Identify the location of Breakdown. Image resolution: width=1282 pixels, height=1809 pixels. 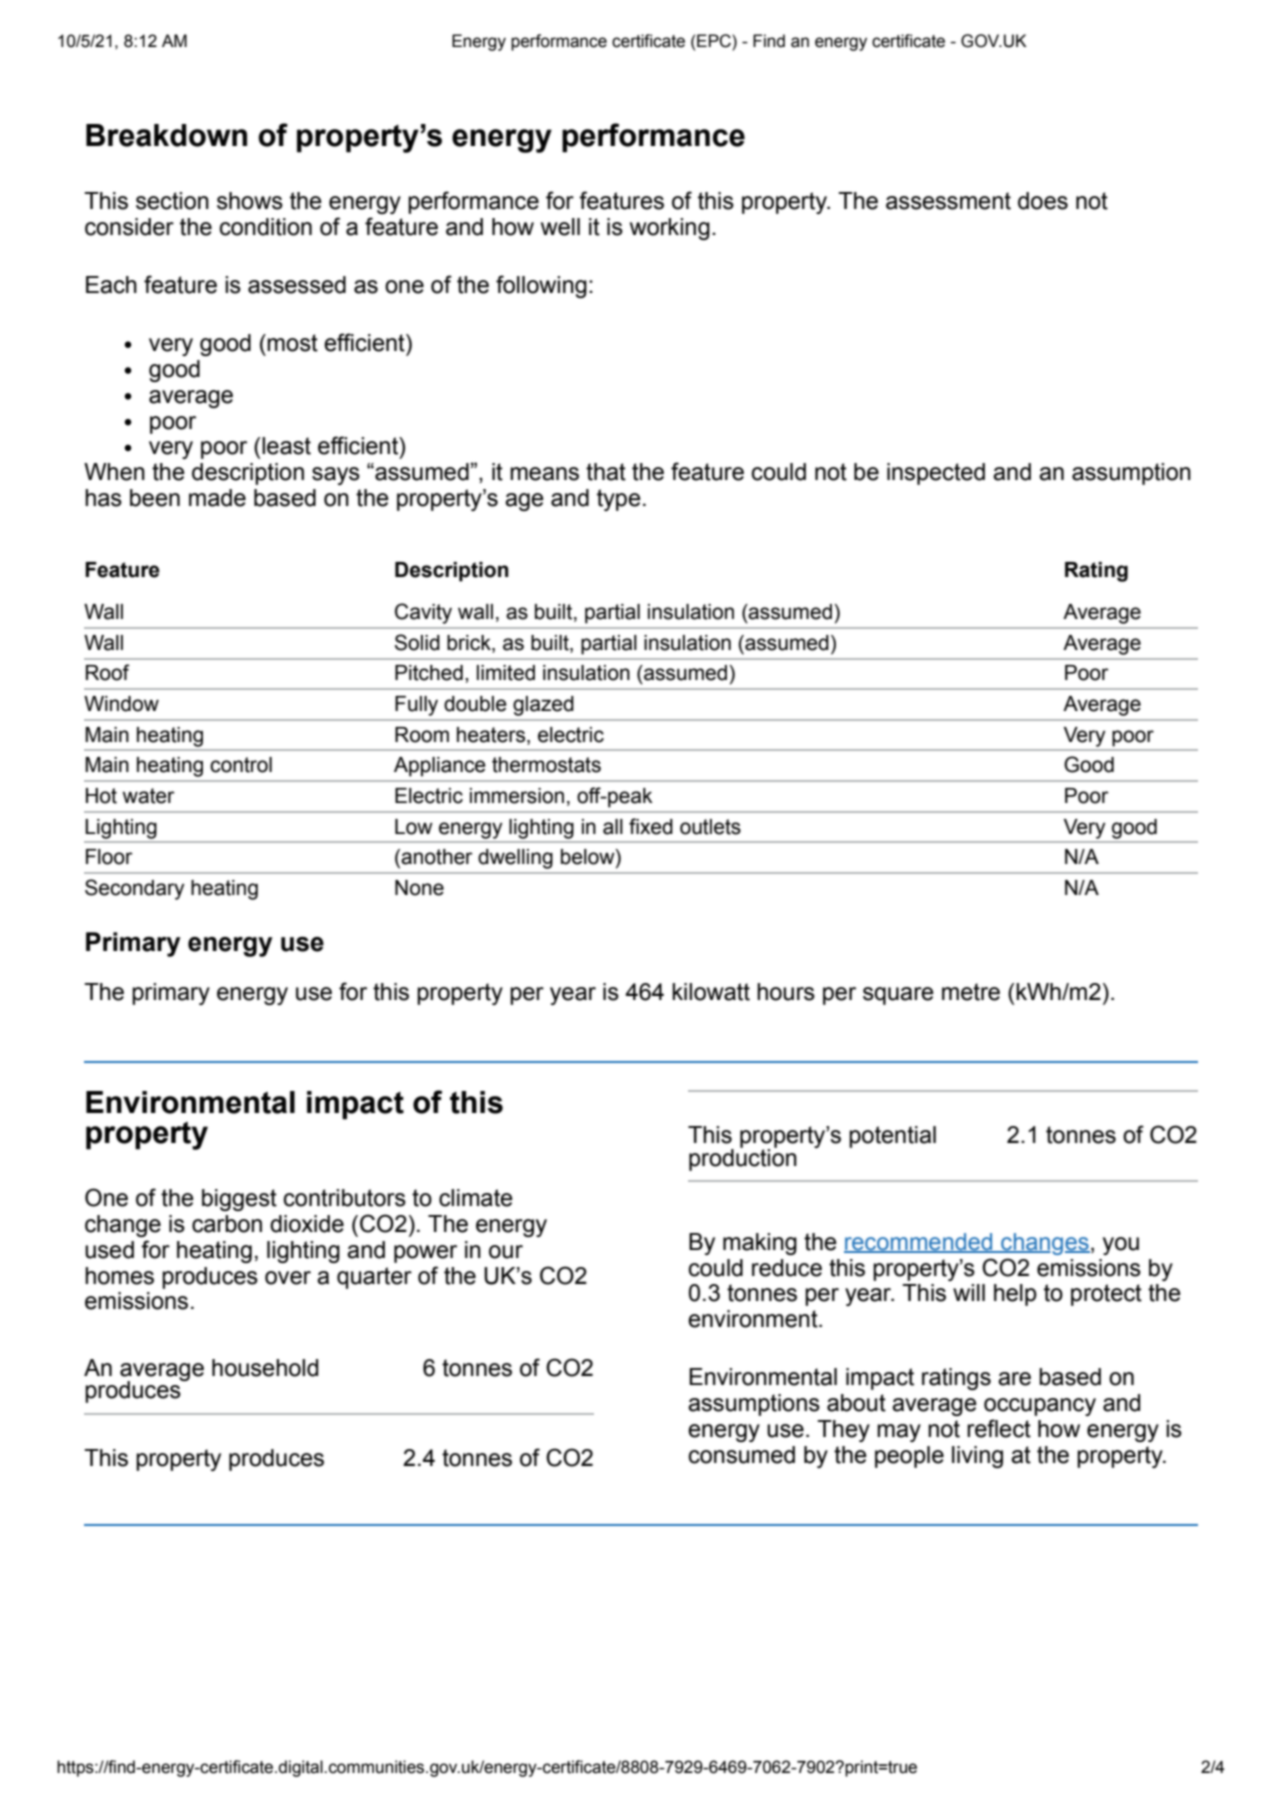
(166, 135).
